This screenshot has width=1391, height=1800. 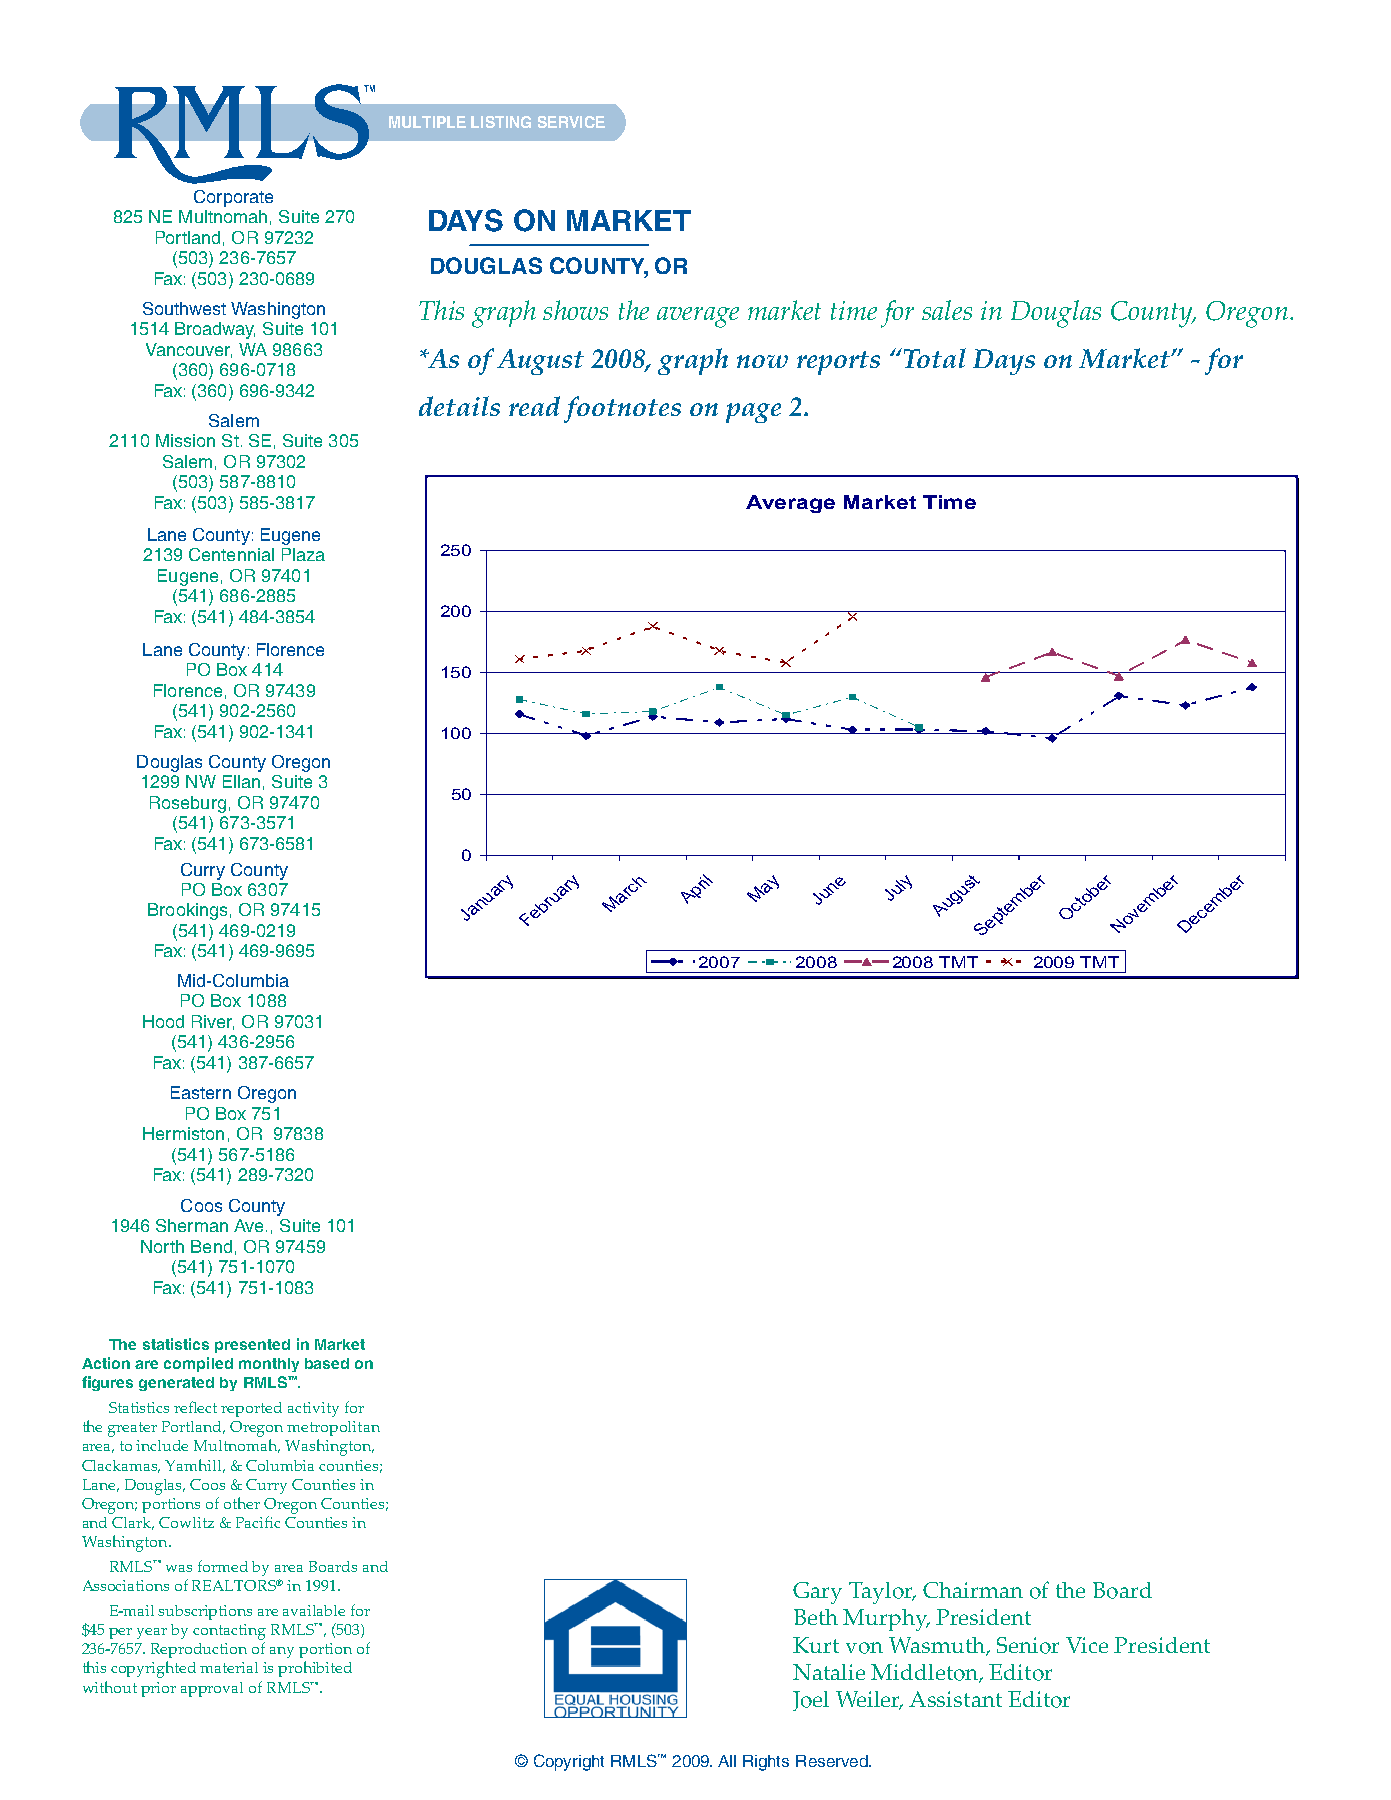 What do you see at coordinates (973, 1590) in the screenshot?
I see `Chairman` at bounding box center [973, 1590].
